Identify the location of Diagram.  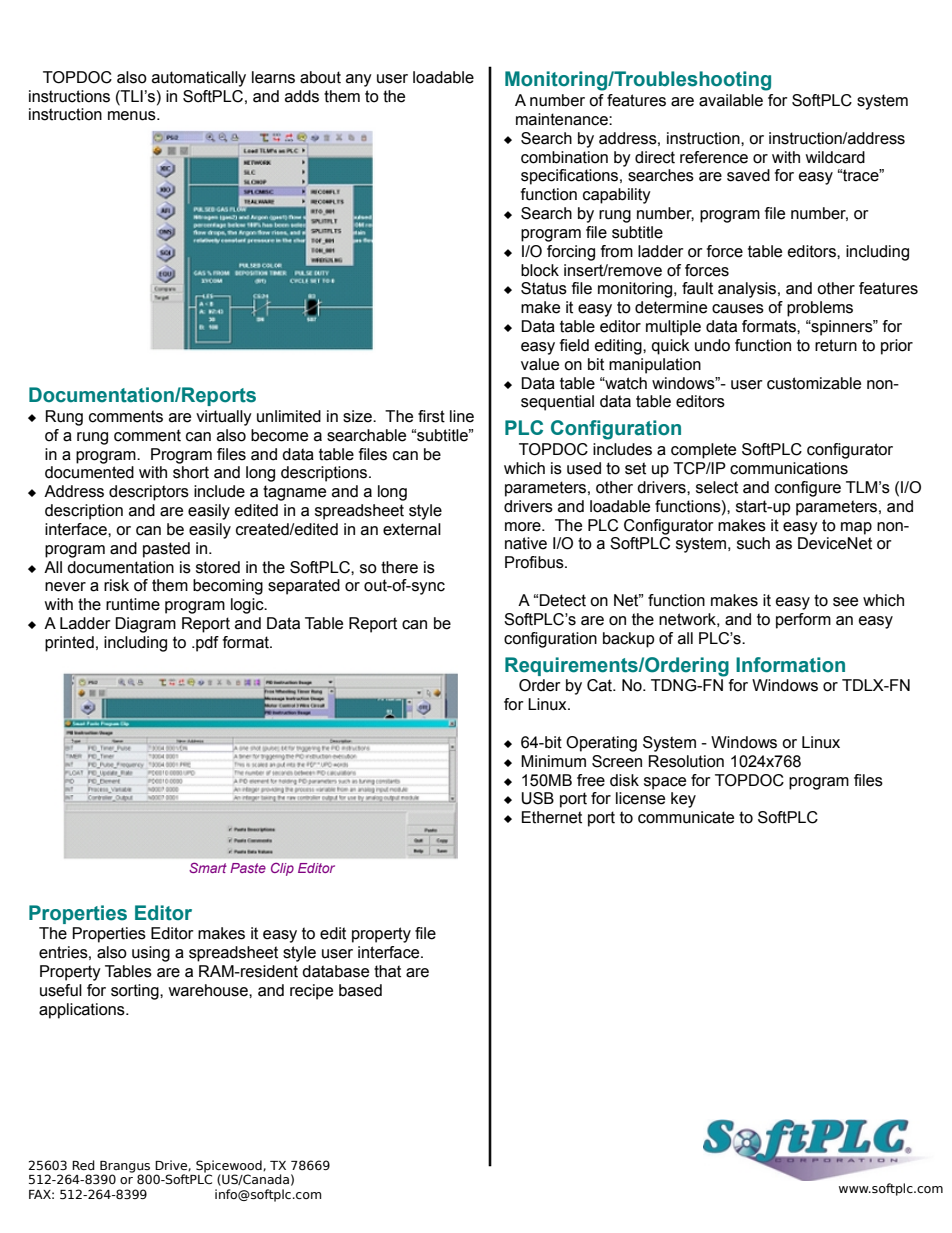
(145, 625).
